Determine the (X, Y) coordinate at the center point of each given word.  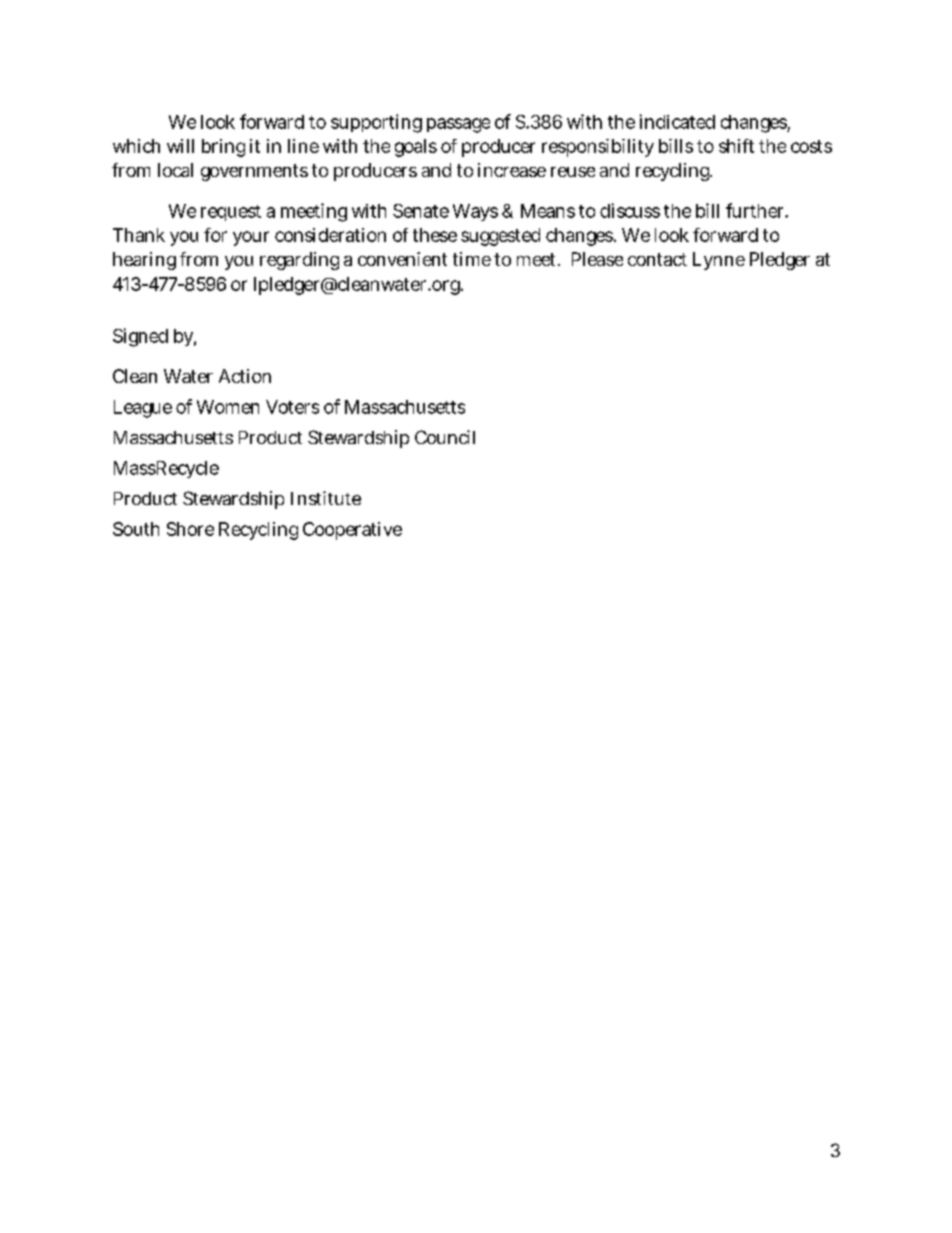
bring (223, 148)
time (472, 259)
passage (458, 125)
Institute (326, 498)
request (231, 213)
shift (736, 146)
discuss (630, 210)
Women (228, 407)
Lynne (719, 261)
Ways (475, 212)
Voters (292, 407)
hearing (144, 261)
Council (445, 437)
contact (657, 259)
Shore (190, 529)
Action (245, 376)
